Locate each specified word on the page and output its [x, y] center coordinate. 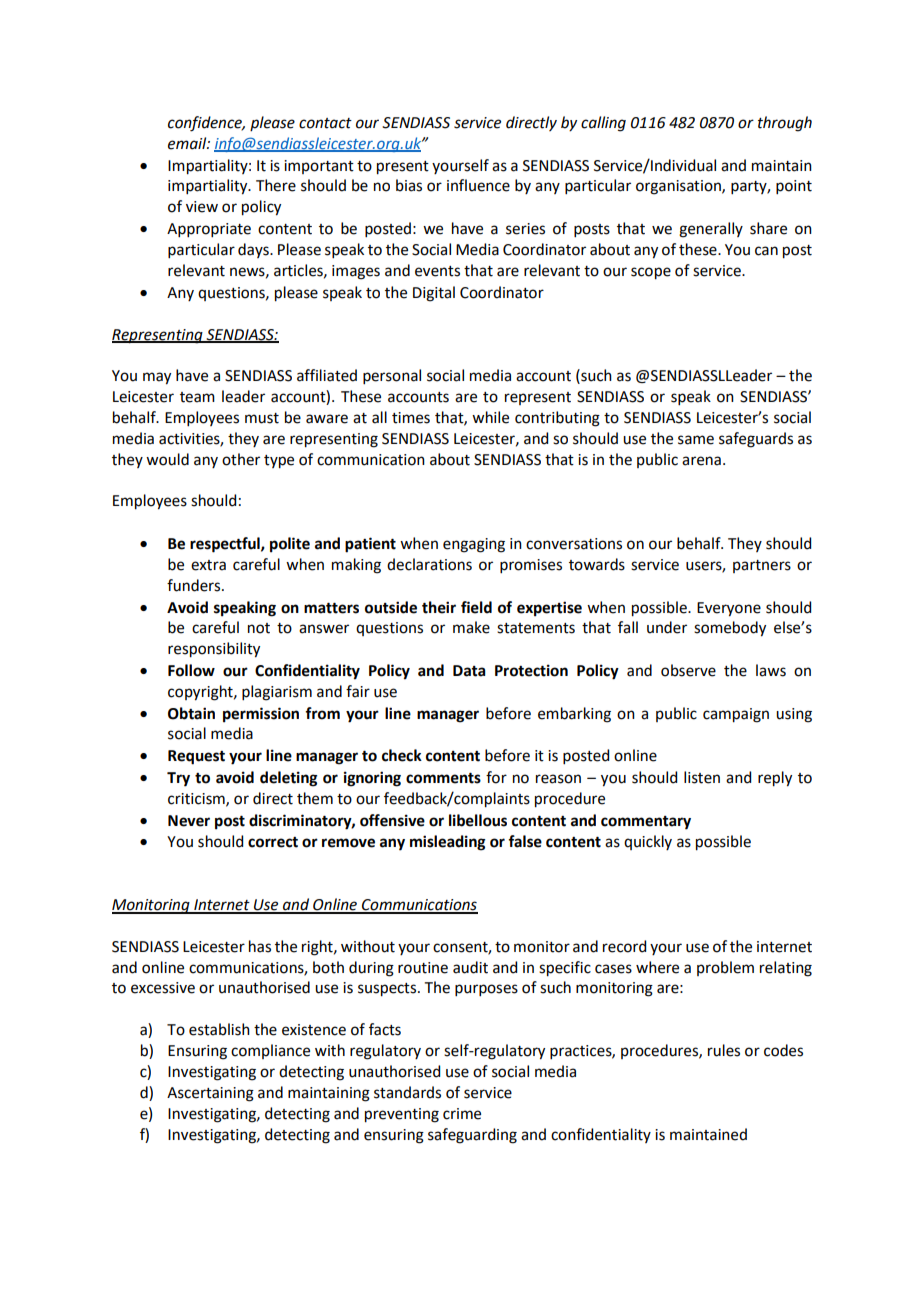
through [785, 124]
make [471, 627]
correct [273, 842]
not [259, 628]
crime [462, 1114]
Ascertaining [210, 1094]
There [276, 185]
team [197, 397]
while [490, 417]
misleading [448, 843]
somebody [730, 629]
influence [478, 185]
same [696, 440]
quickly [648, 842]
